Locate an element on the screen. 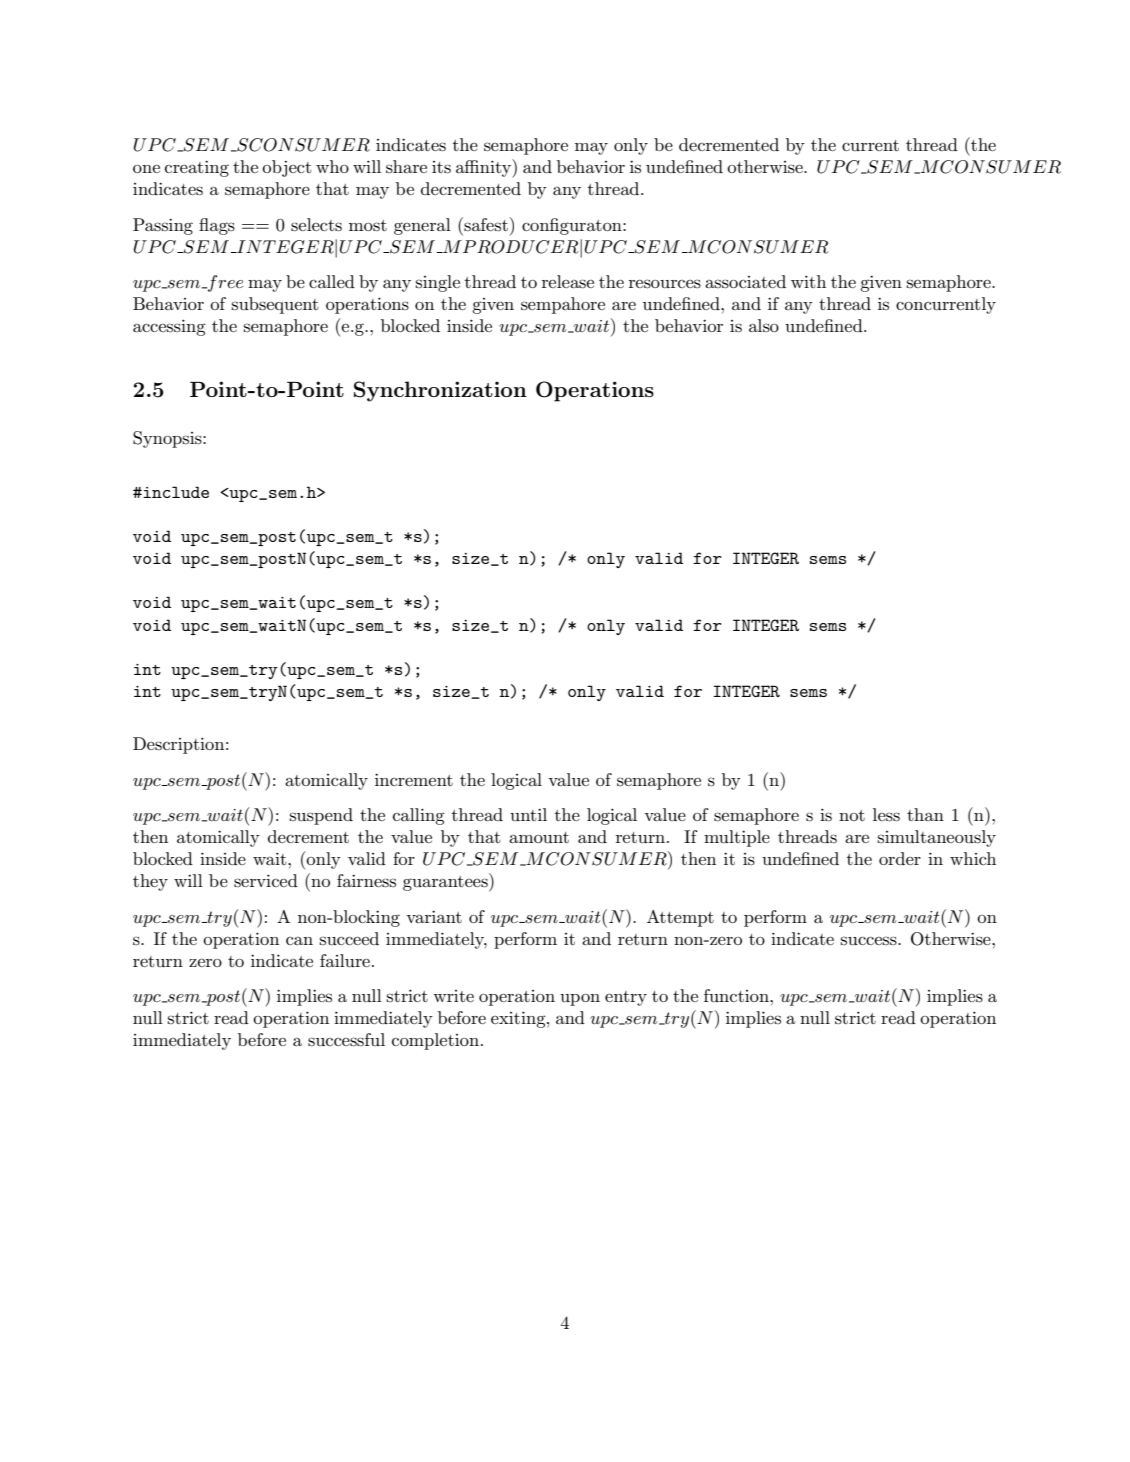 This screenshot has width=1130, height=1462. accessing is located at coordinates (169, 327).
